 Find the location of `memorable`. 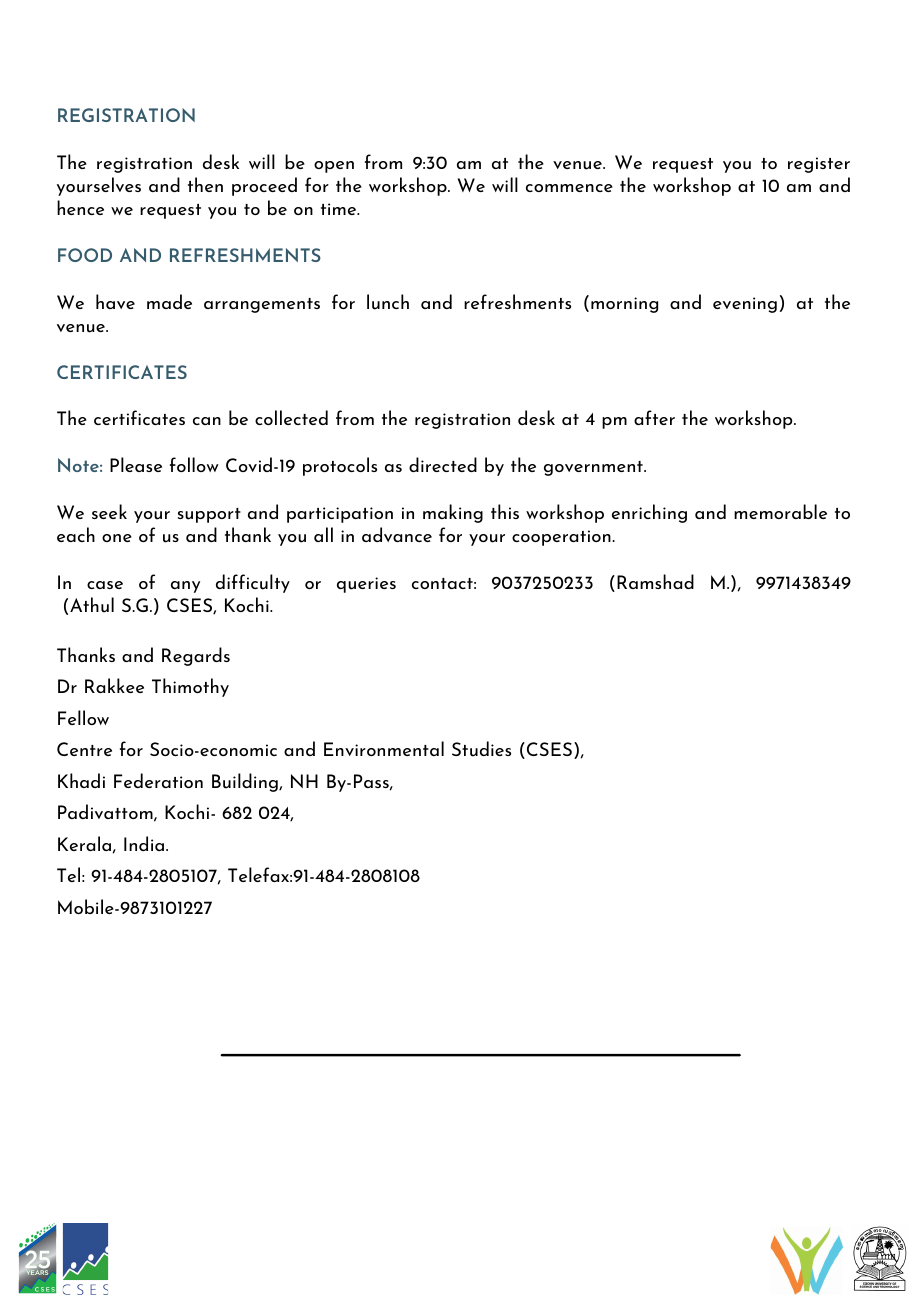

memorable is located at coordinates (780, 511).
